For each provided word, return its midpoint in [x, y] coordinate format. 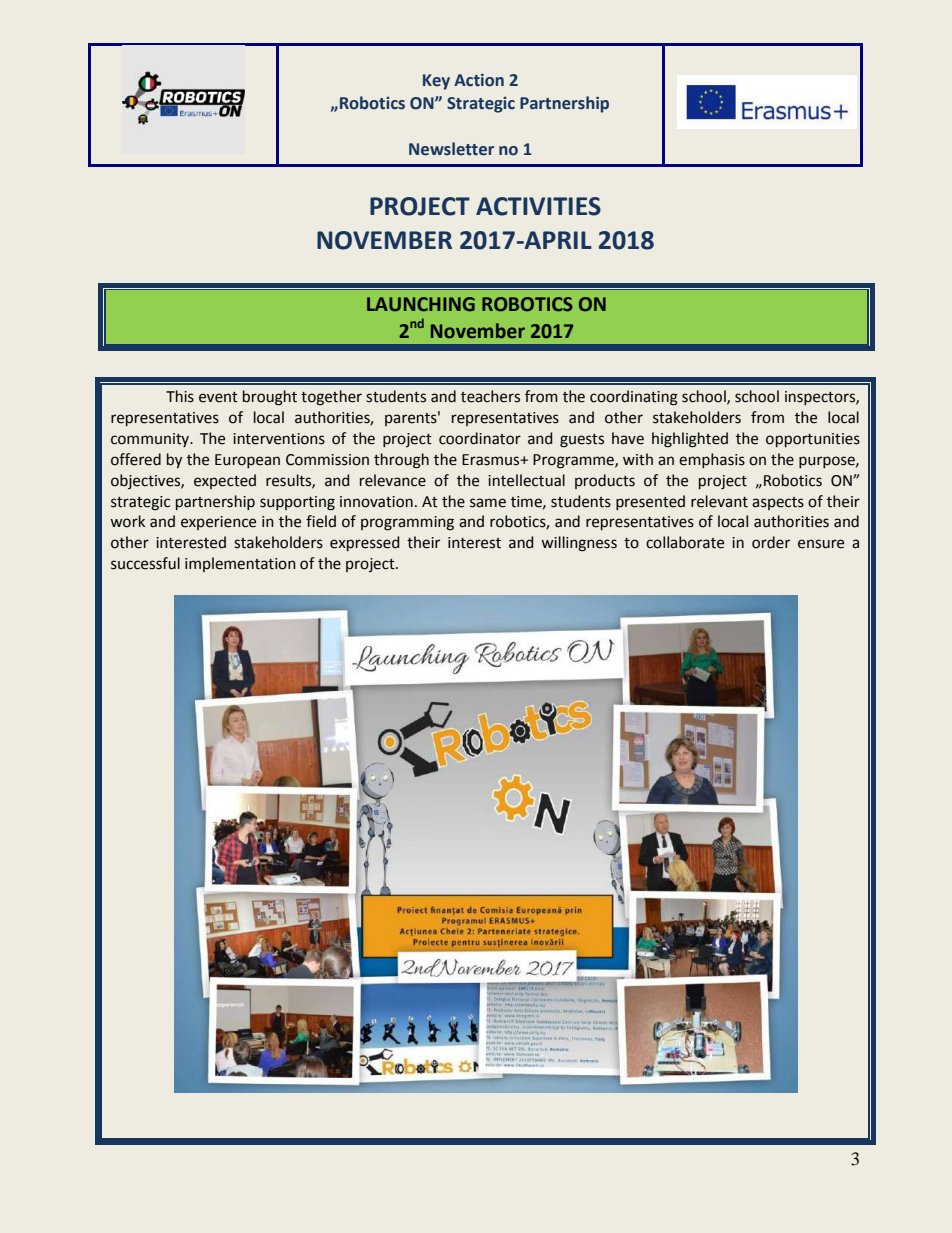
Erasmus [492, 460]
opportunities [813, 440]
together [331, 398]
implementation [240, 564]
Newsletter [451, 149]
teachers [490, 396]
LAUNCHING [421, 304]
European [247, 461]
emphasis [712, 460]
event [218, 397]
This [180, 396]
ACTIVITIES [538, 206]
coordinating [634, 398]
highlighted [690, 440]
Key [436, 82]
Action [479, 80]
